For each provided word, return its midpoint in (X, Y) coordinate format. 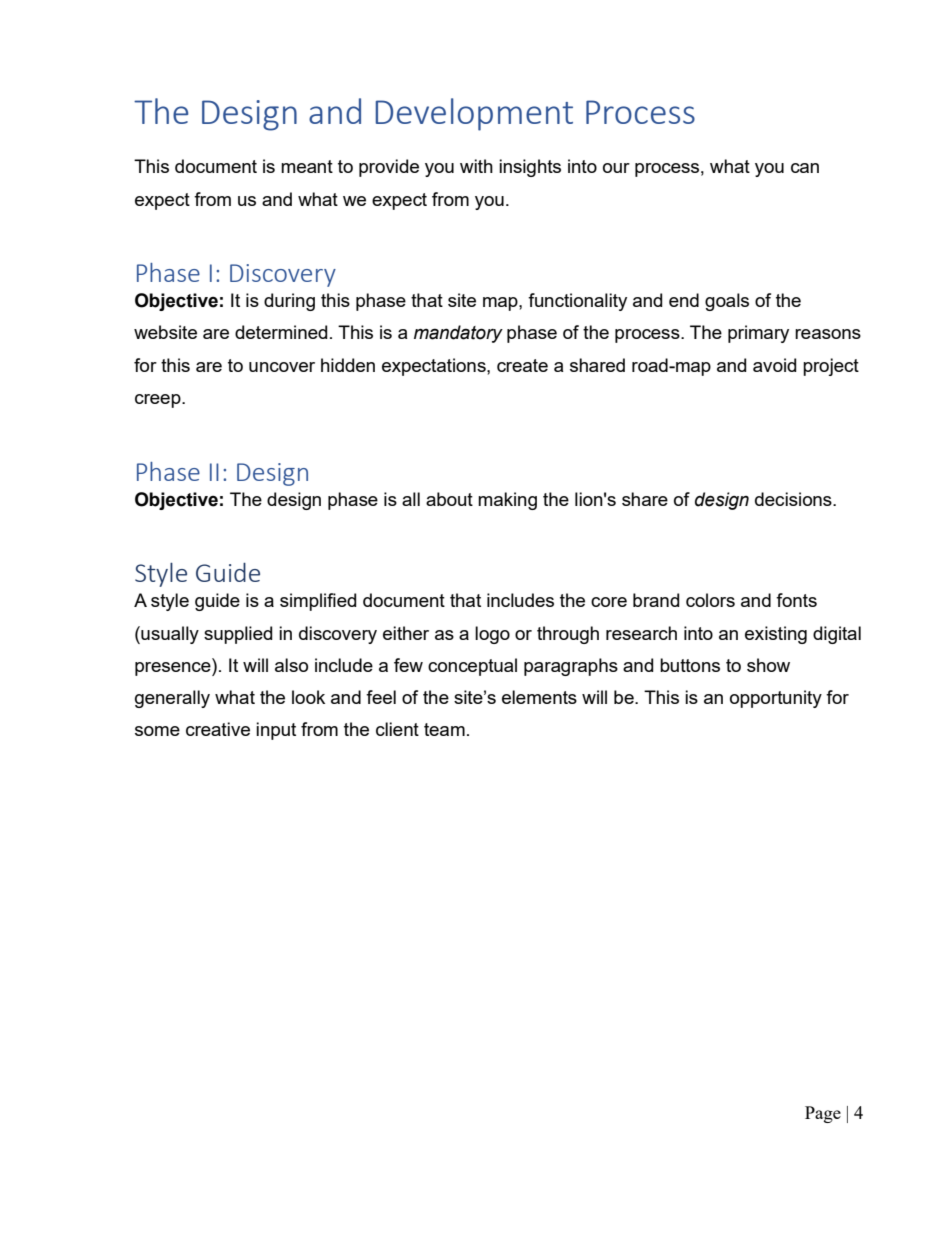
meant (307, 166)
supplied (238, 635)
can (805, 168)
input (276, 731)
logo (492, 635)
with (476, 166)
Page (823, 1114)
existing (776, 635)
